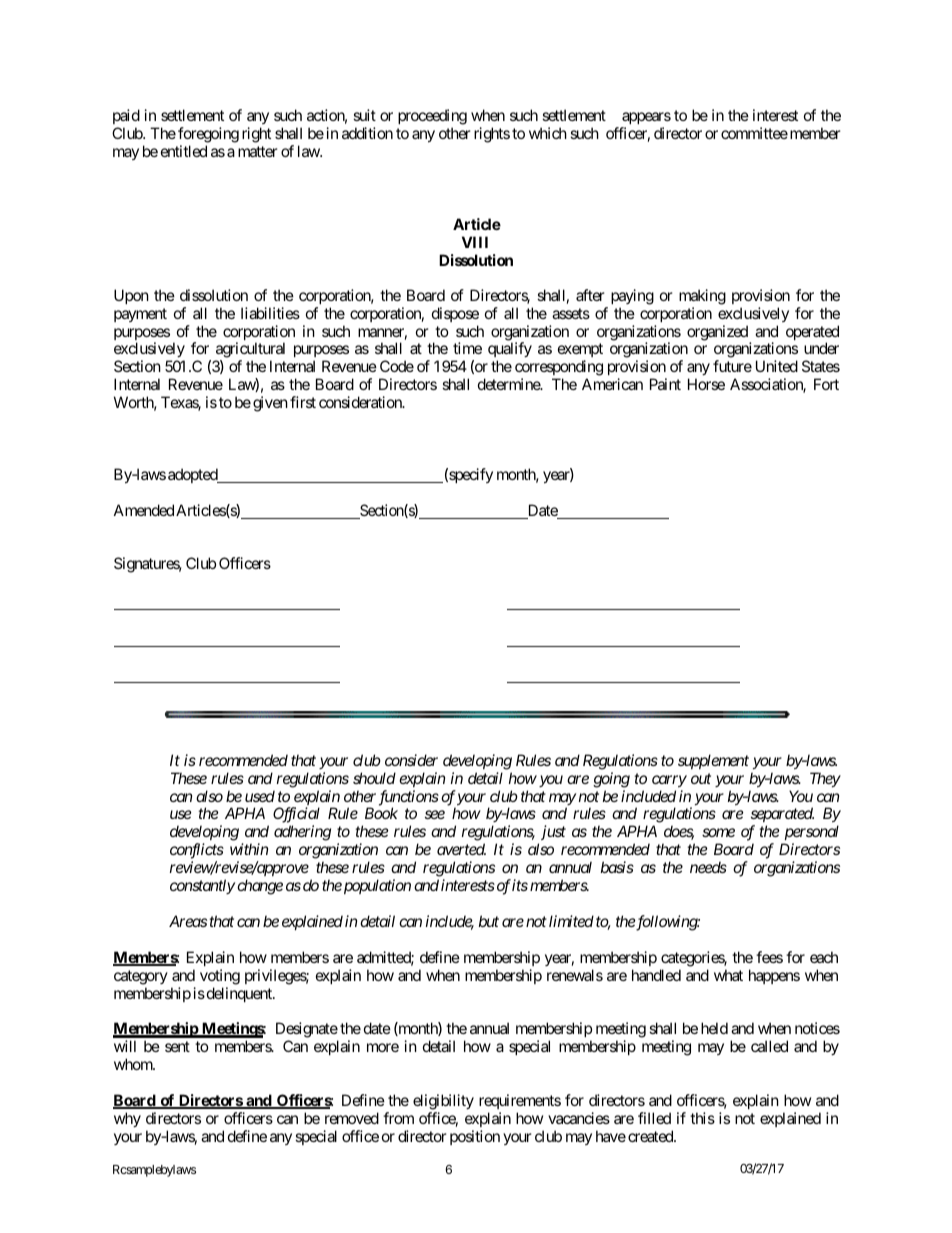 The width and height of the page is (952, 1233). I want to click on eligibility, so click(443, 1102).
